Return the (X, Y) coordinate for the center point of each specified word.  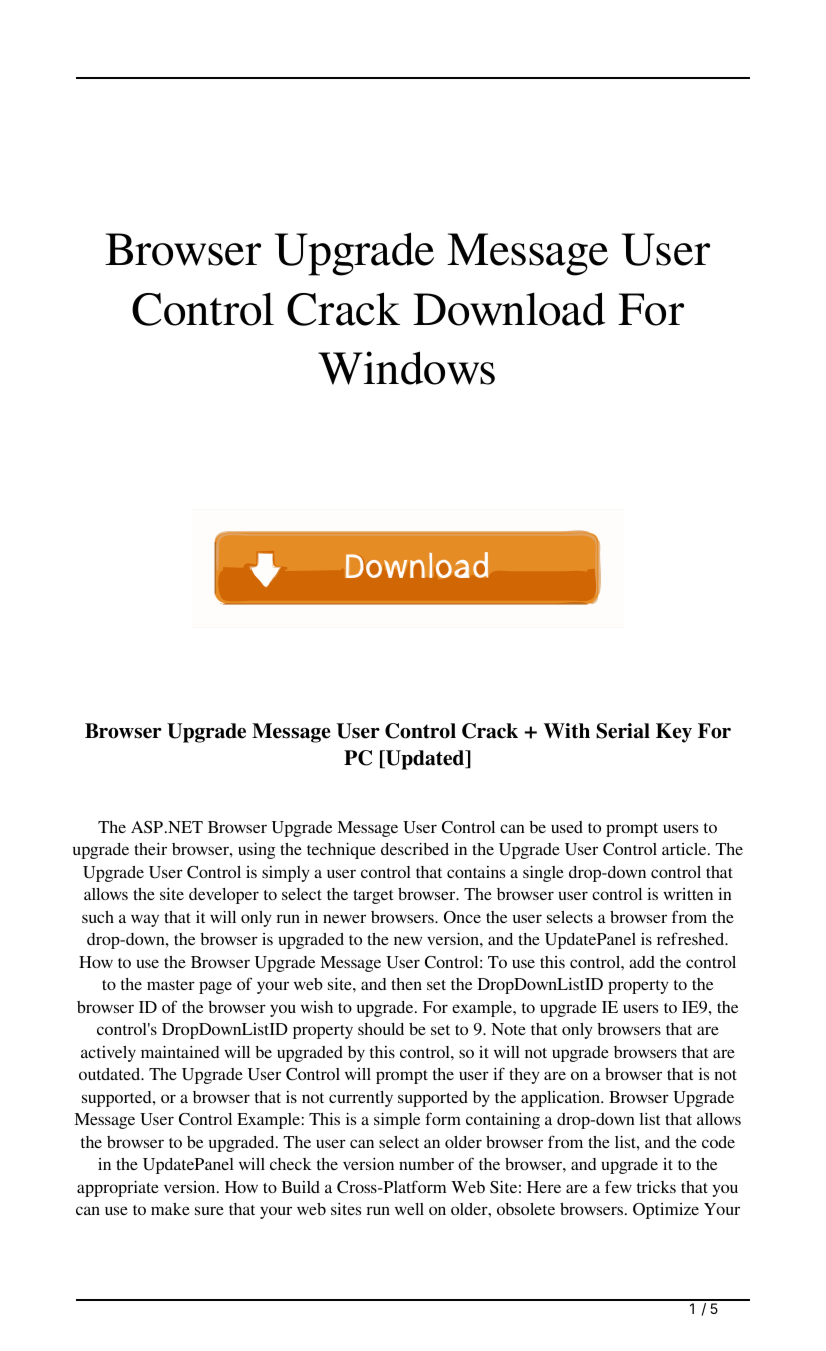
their (150, 848)
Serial (623, 731)
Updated (425, 760)
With (567, 731)
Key (674, 733)
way (145, 920)
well (409, 1209)
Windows (406, 368)
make (170, 1209)
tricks (656, 1187)
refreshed (692, 938)
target (373, 897)
